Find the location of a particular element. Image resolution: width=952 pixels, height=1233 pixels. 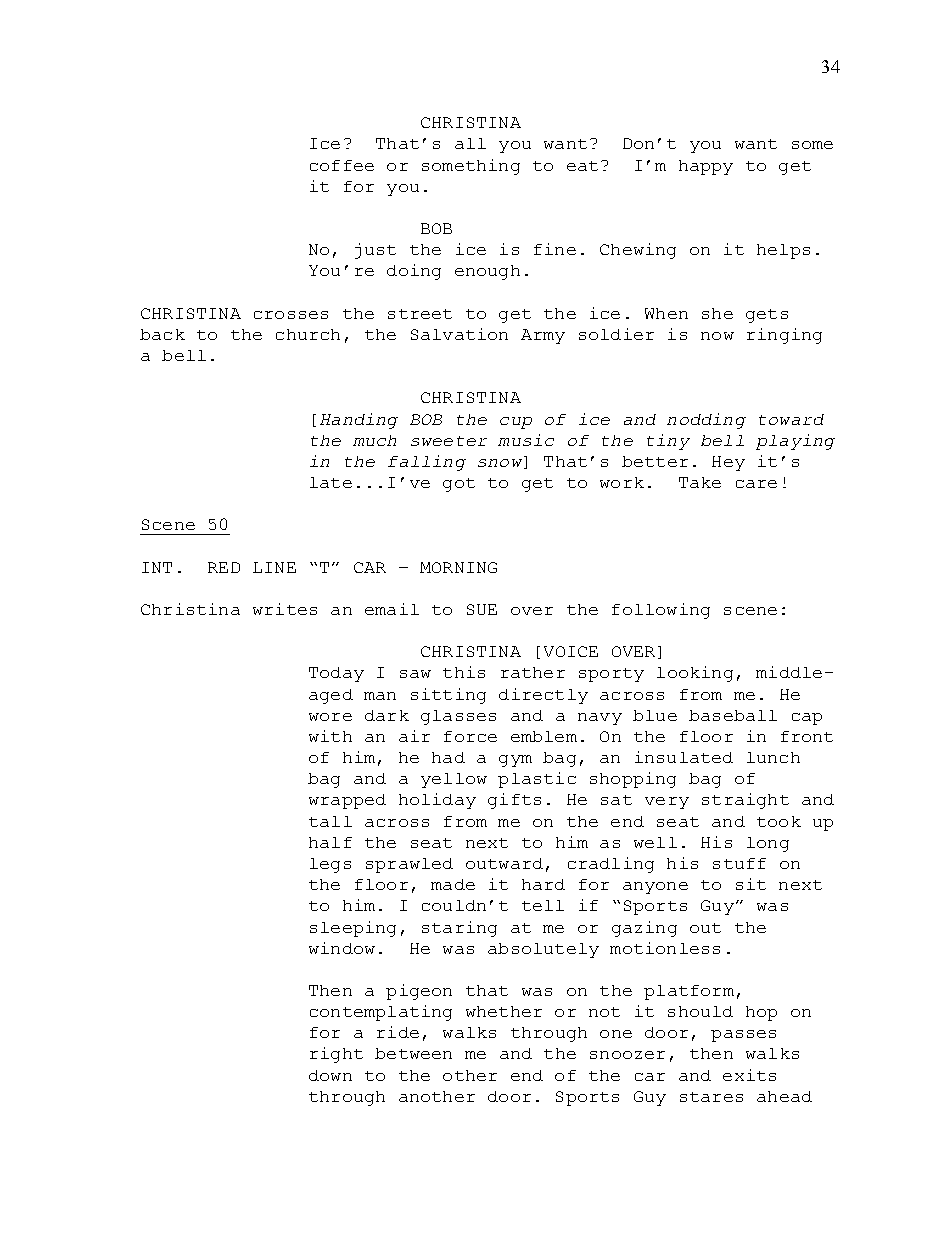

down is located at coordinates (330, 1075).
